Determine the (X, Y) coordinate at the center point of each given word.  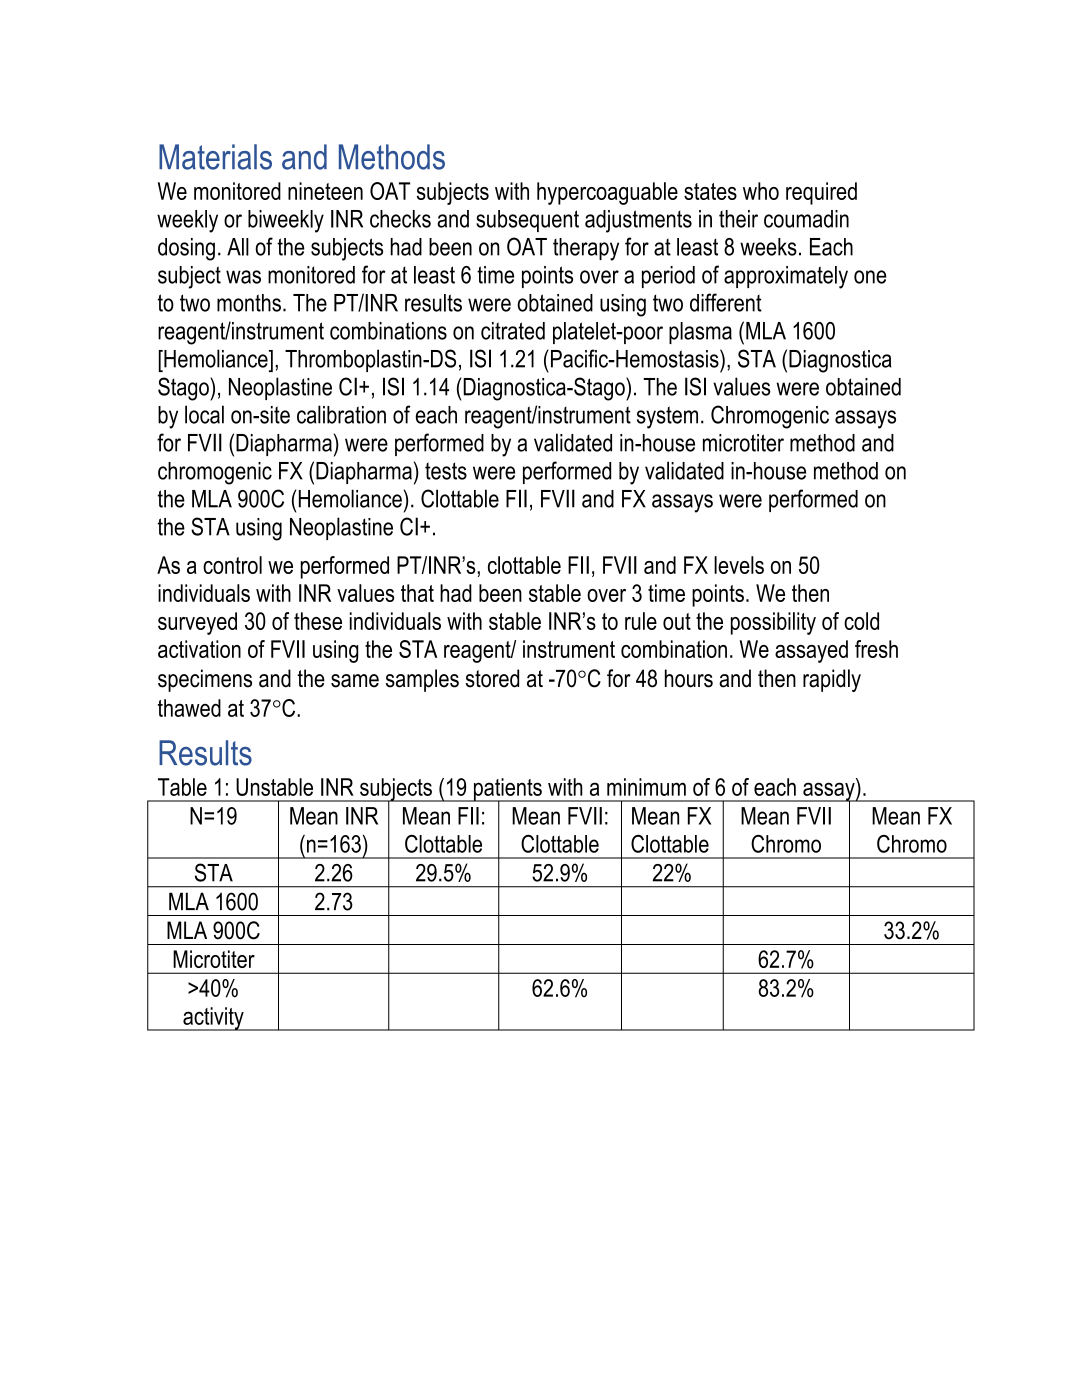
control (232, 565)
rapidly (832, 680)
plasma (700, 333)
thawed (189, 708)
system (667, 417)
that (417, 593)
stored (492, 678)
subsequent (527, 221)
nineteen (325, 191)
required (821, 193)
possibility (773, 623)
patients (507, 790)
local (204, 414)
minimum (646, 787)
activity (213, 1019)
